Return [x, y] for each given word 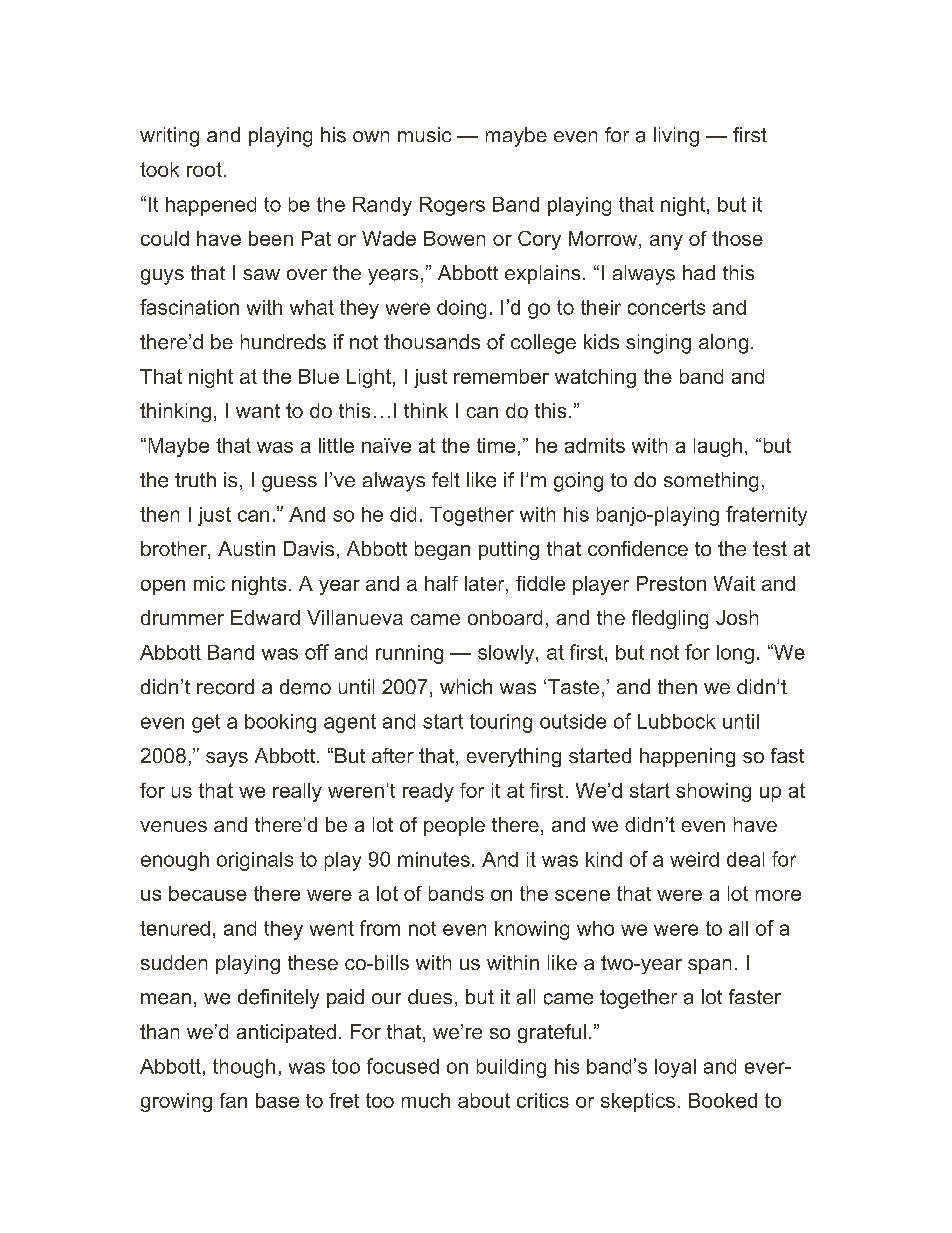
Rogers [452, 206]
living [676, 137]
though [244, 1068]
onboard [505, 617]
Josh [737, 617]
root [204, 169]
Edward [265, 617]
